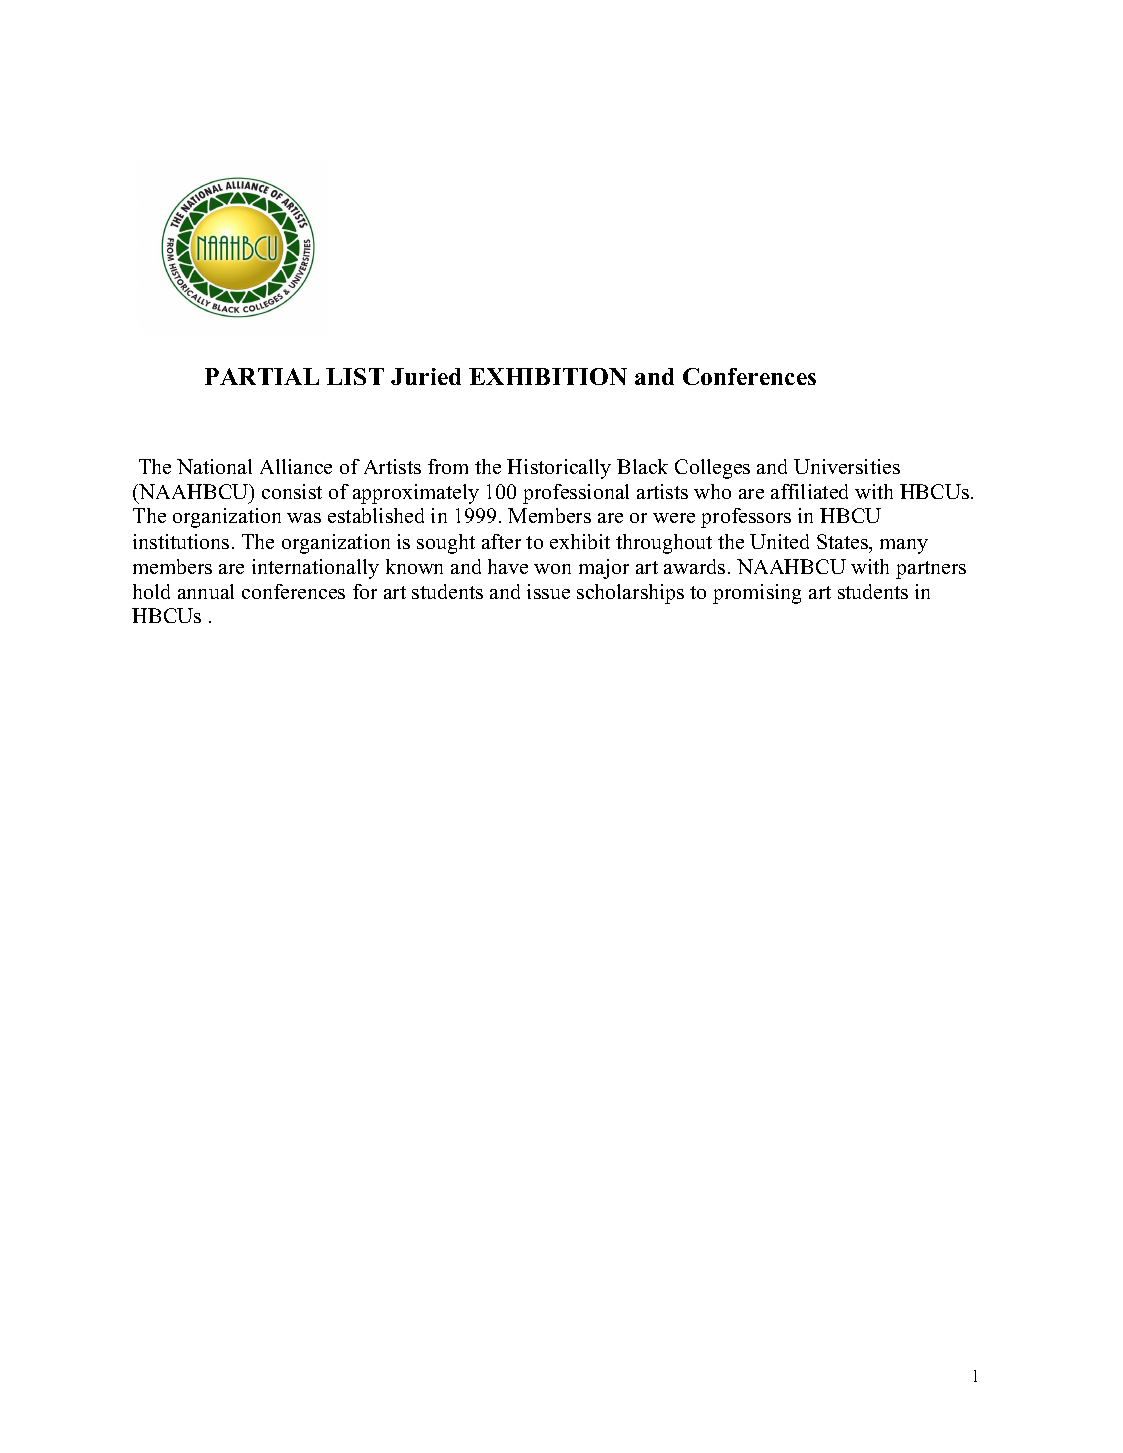  Describe the element at coordinates (181, 541) in the screenshot. I see `institutions` at that location.
